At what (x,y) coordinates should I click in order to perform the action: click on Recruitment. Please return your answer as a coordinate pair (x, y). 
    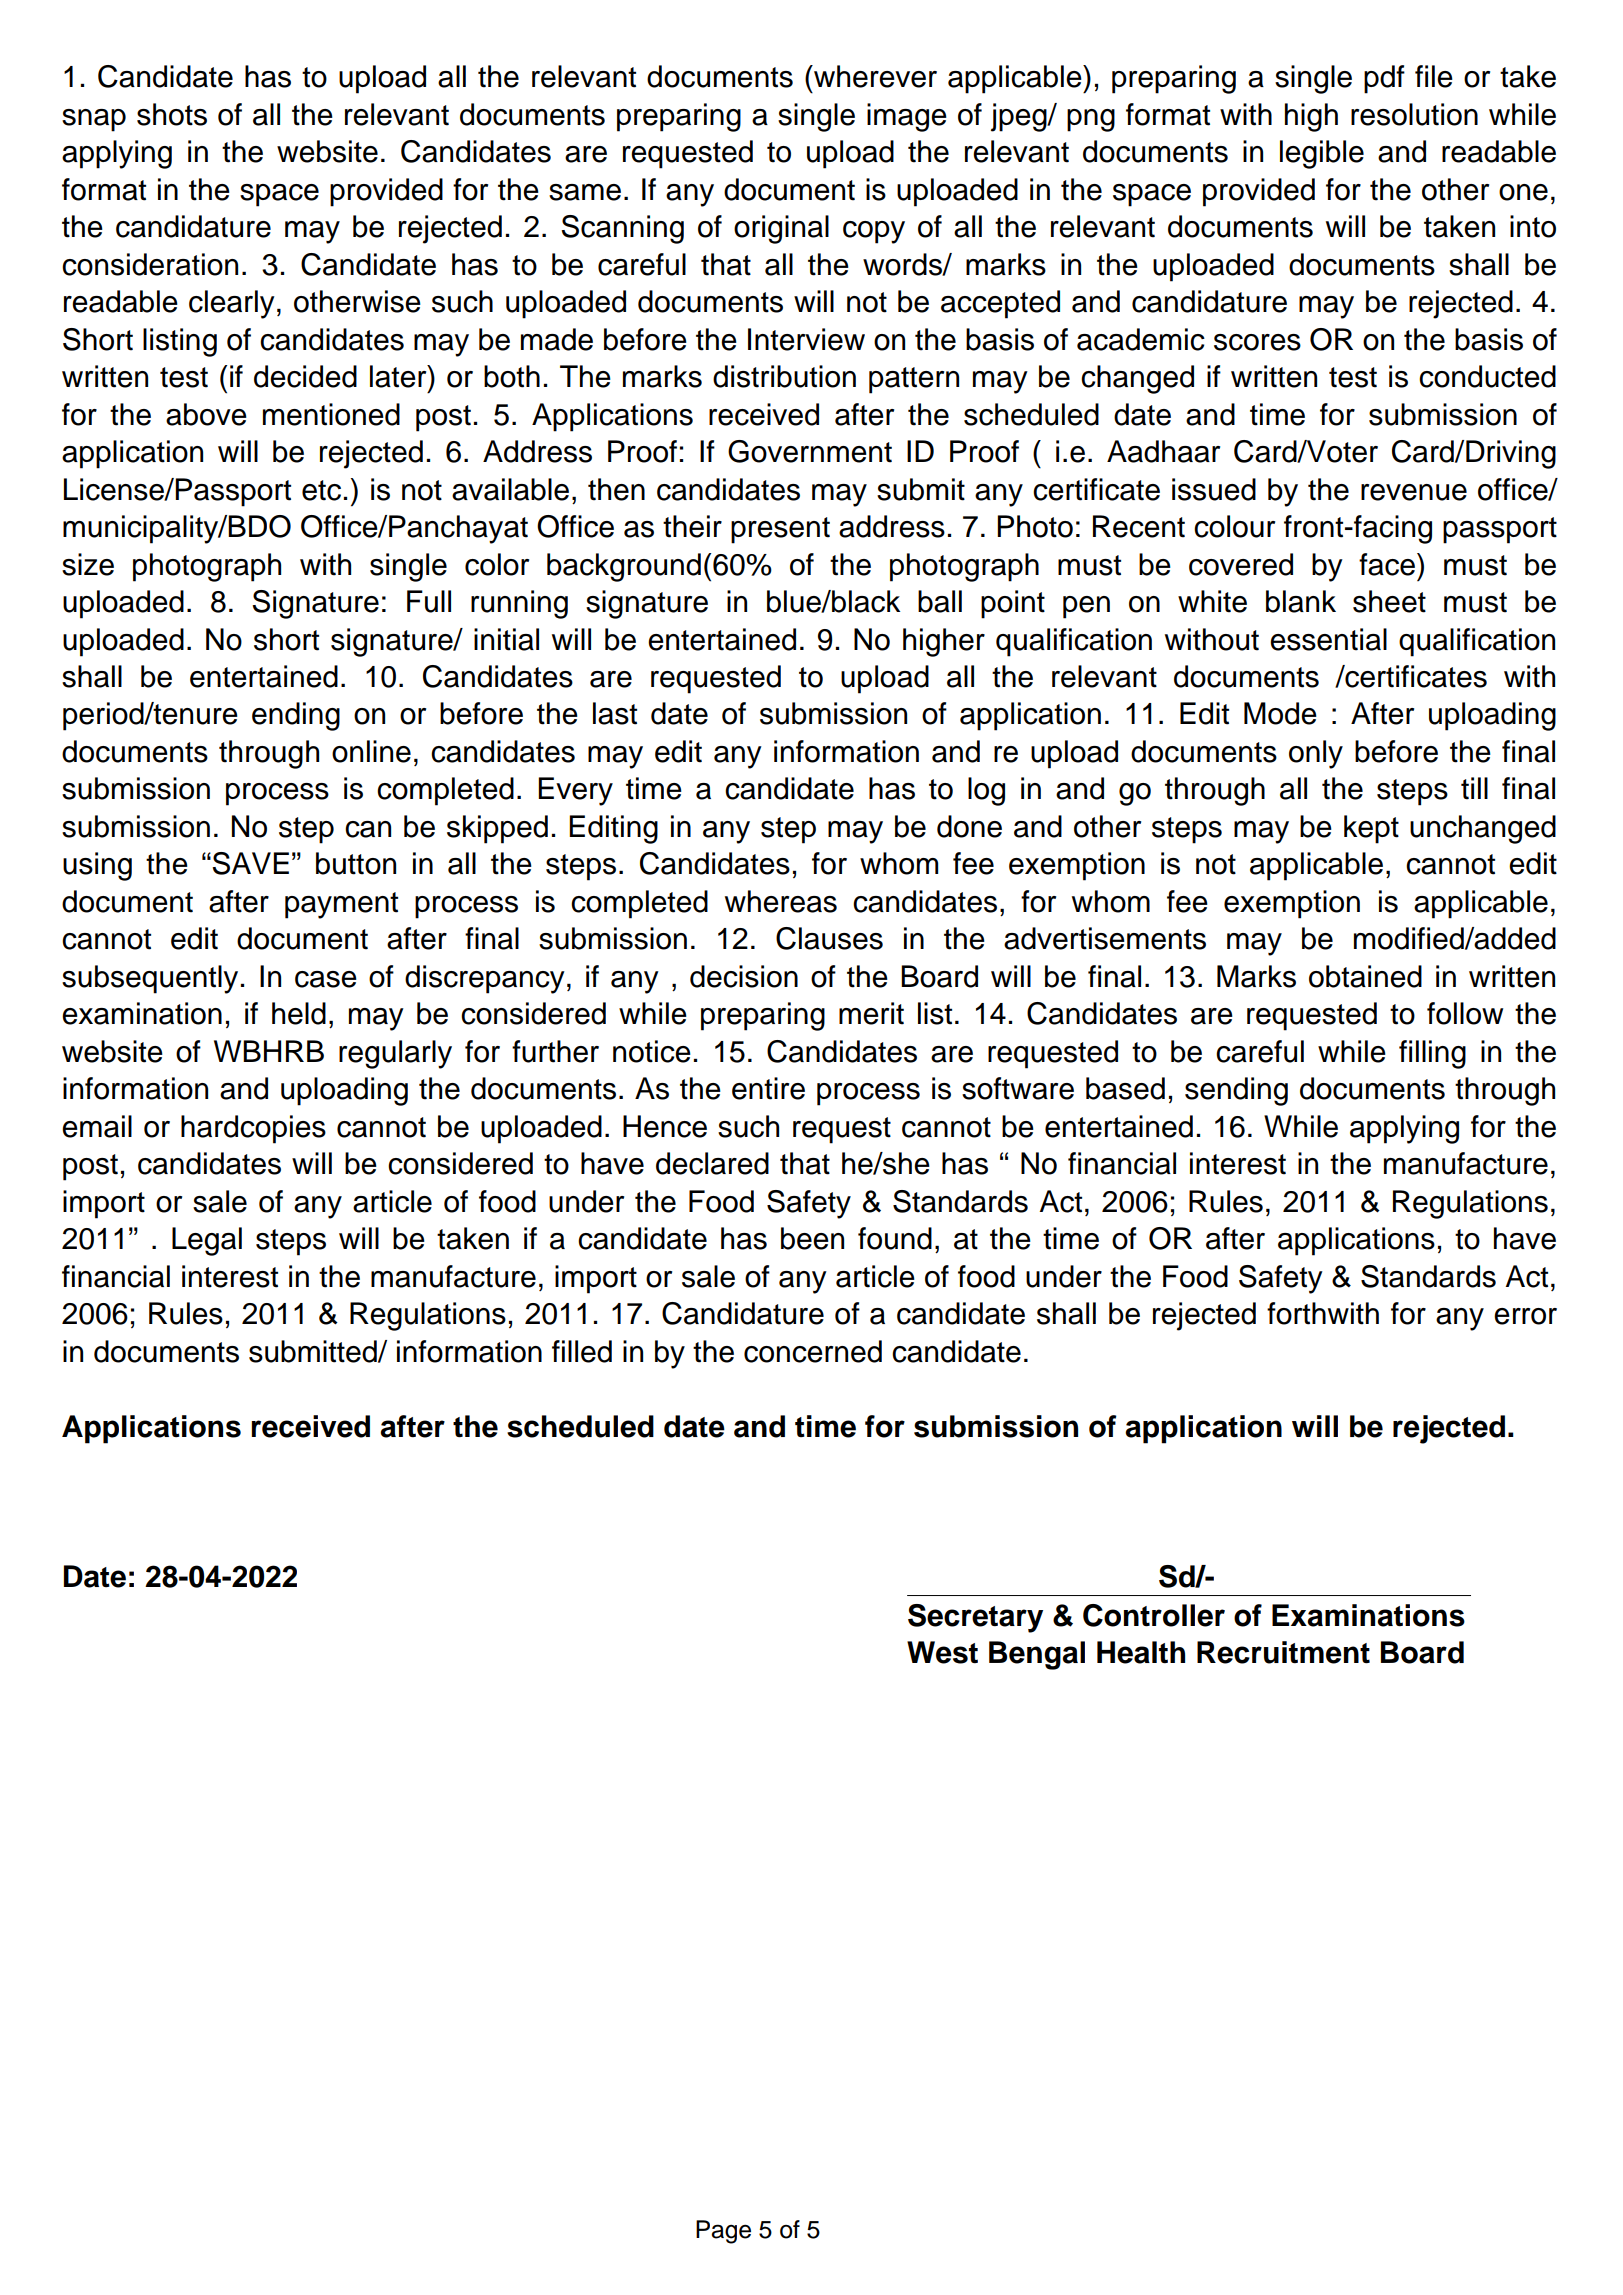
    Looking at the image, I should click on (1283, 1652).
